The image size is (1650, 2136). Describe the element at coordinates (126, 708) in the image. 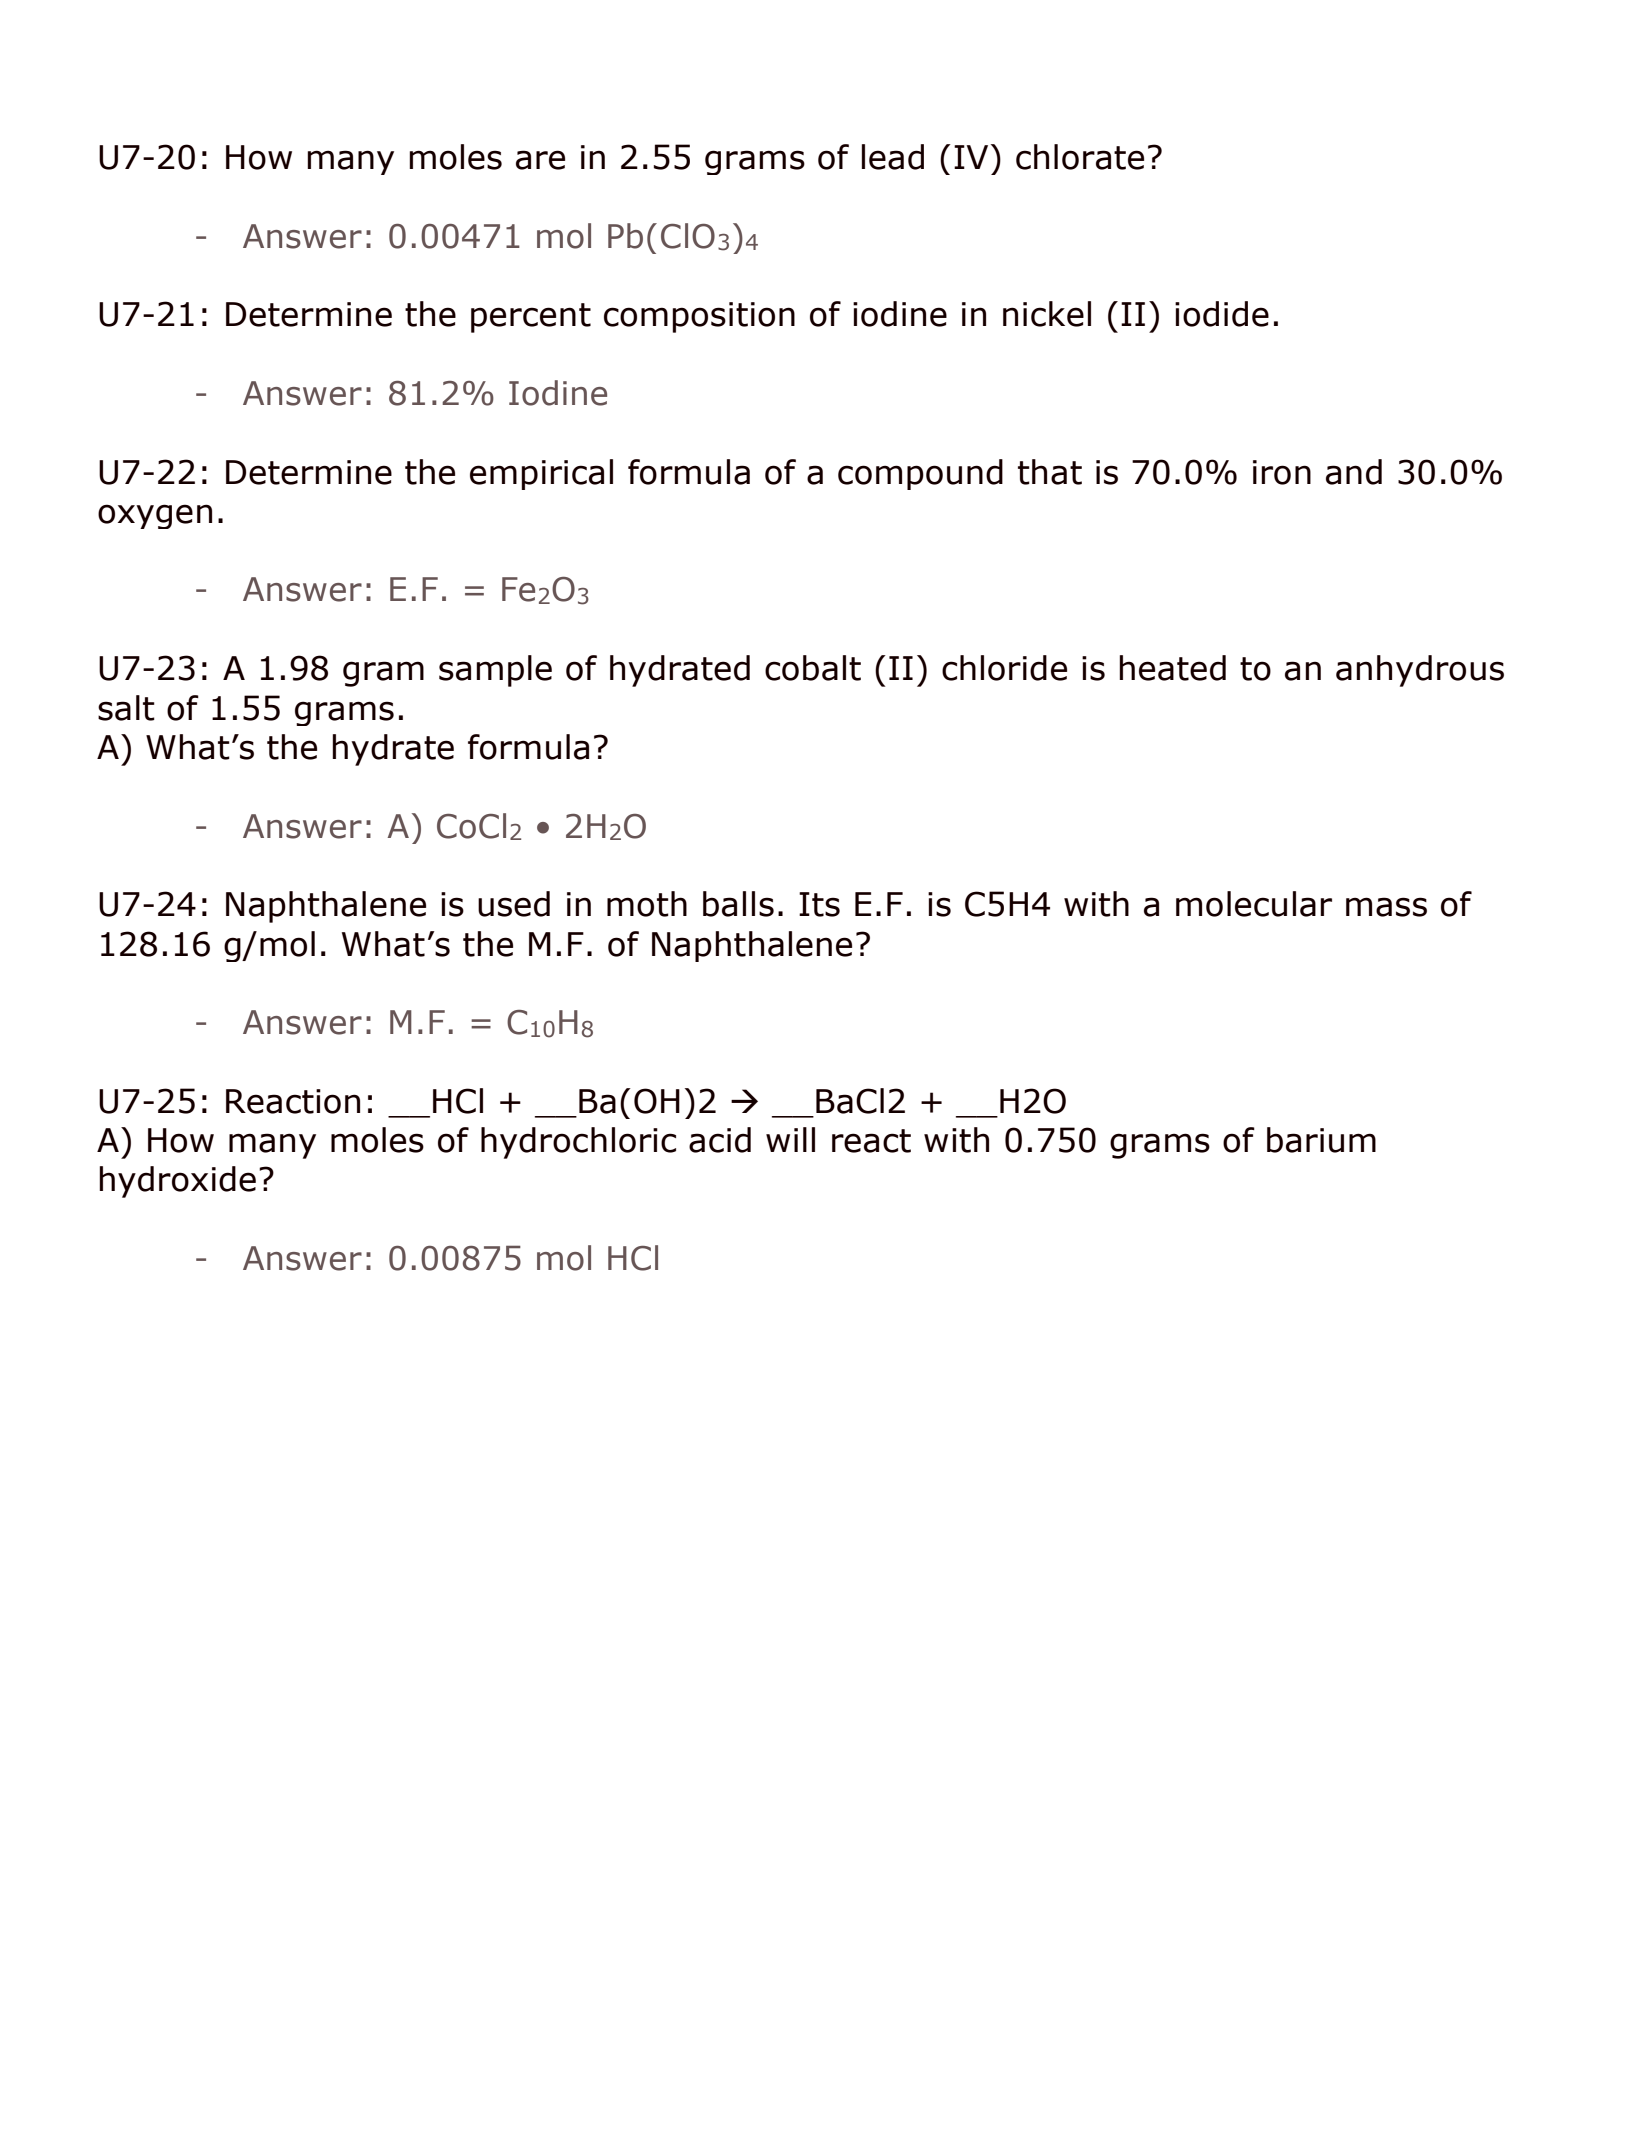

I see `salt` at that location.
